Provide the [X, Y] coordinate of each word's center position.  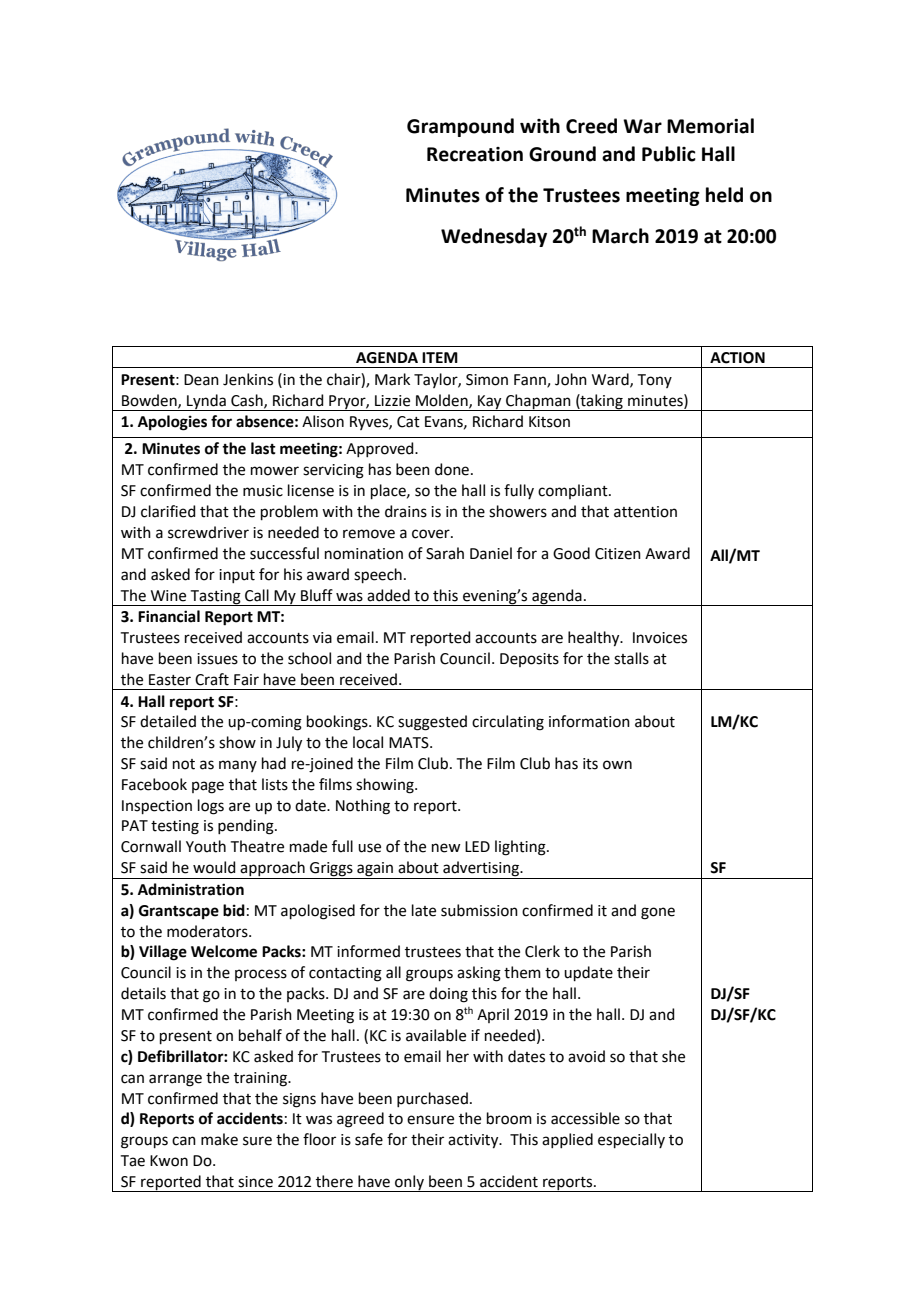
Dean [201, 380]
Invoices [660, 638]
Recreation [475, 154]
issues [217, 659]
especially [631, 1140]
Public [669, 154]
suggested [432, 723]
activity [474, 1141]
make [219, 1139]
